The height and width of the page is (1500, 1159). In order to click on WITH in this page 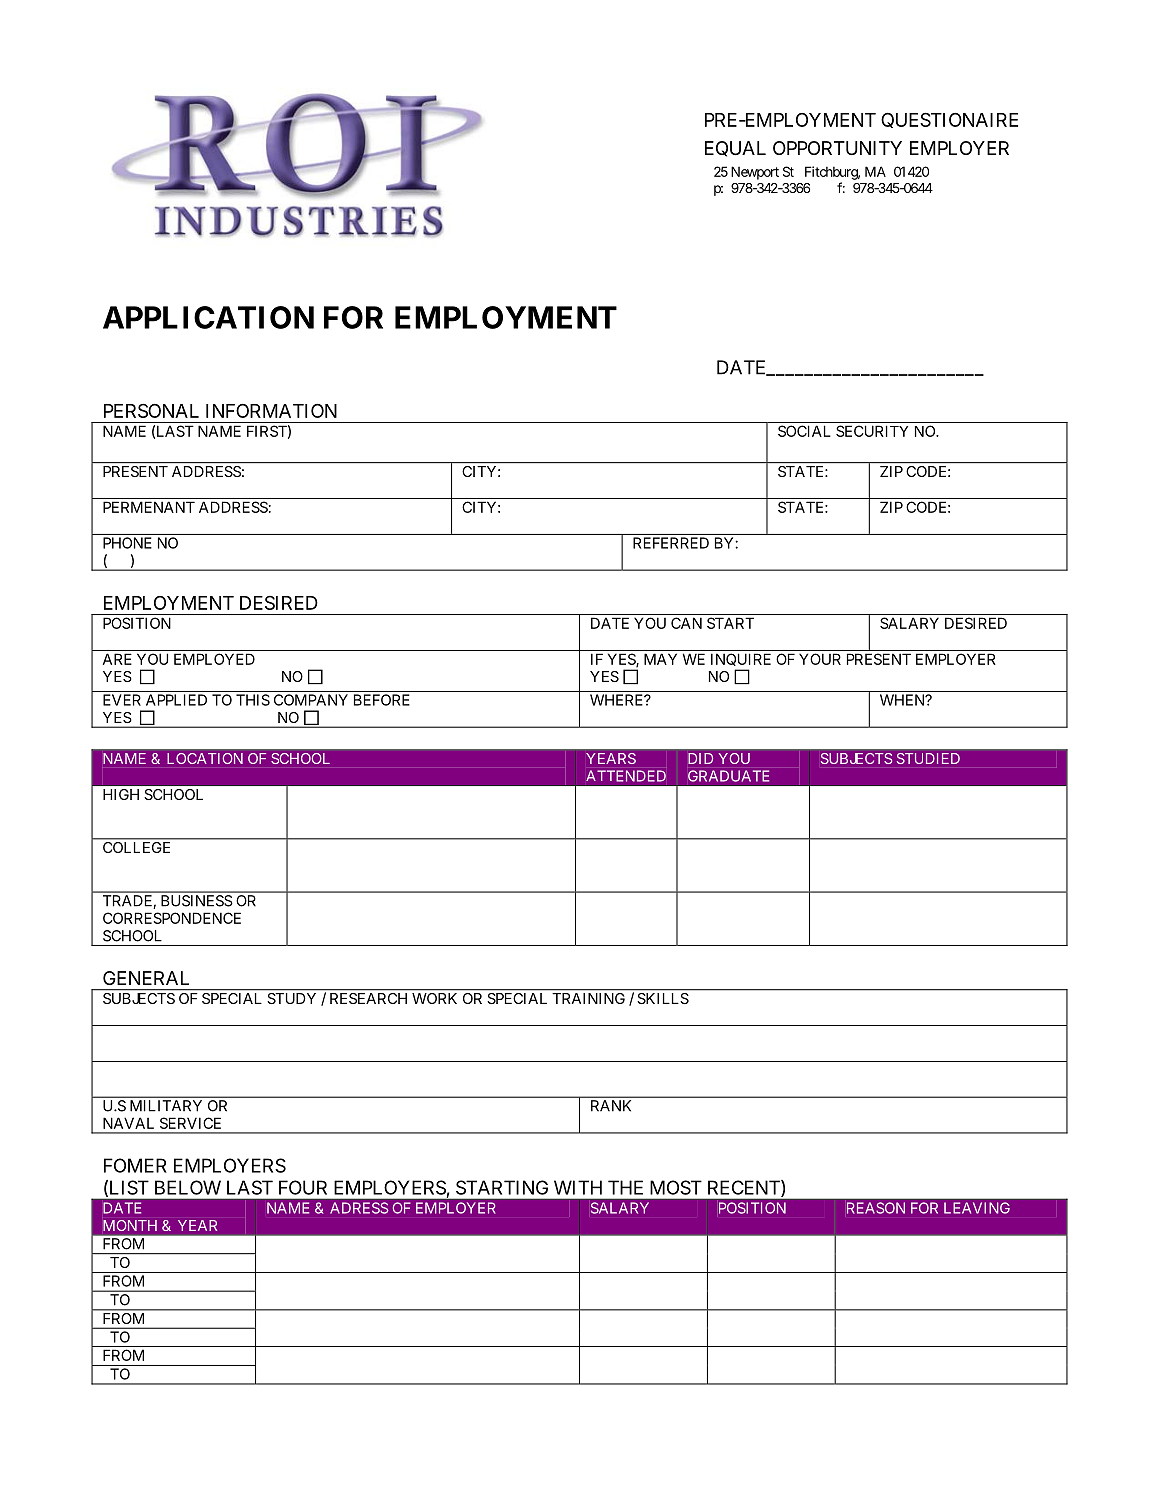, I will do `click(578, 1187)`.
